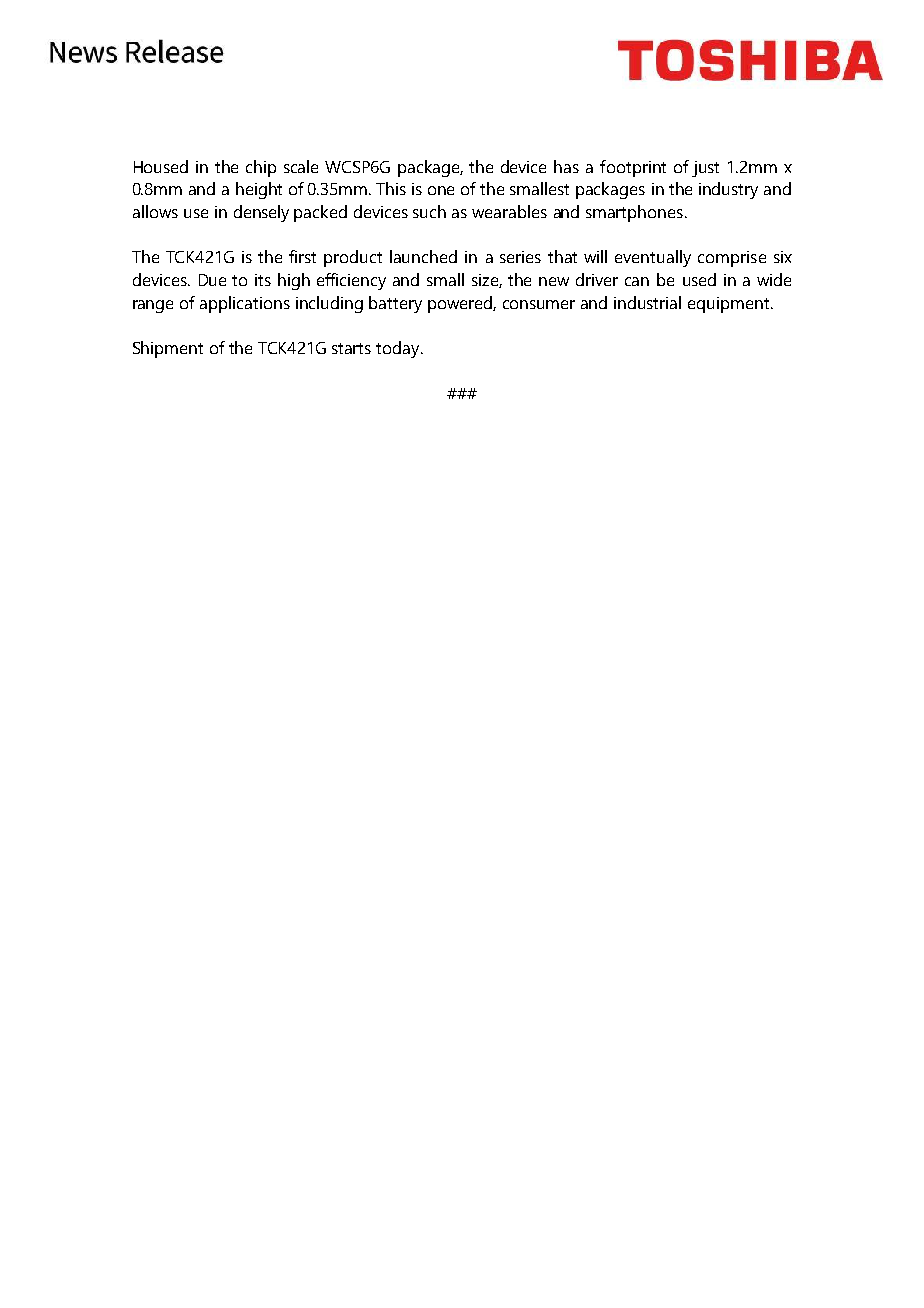  What do you see at coordinates (423, 256) in the screenshot?
I see `launched` at bounding box center [423, 256].
